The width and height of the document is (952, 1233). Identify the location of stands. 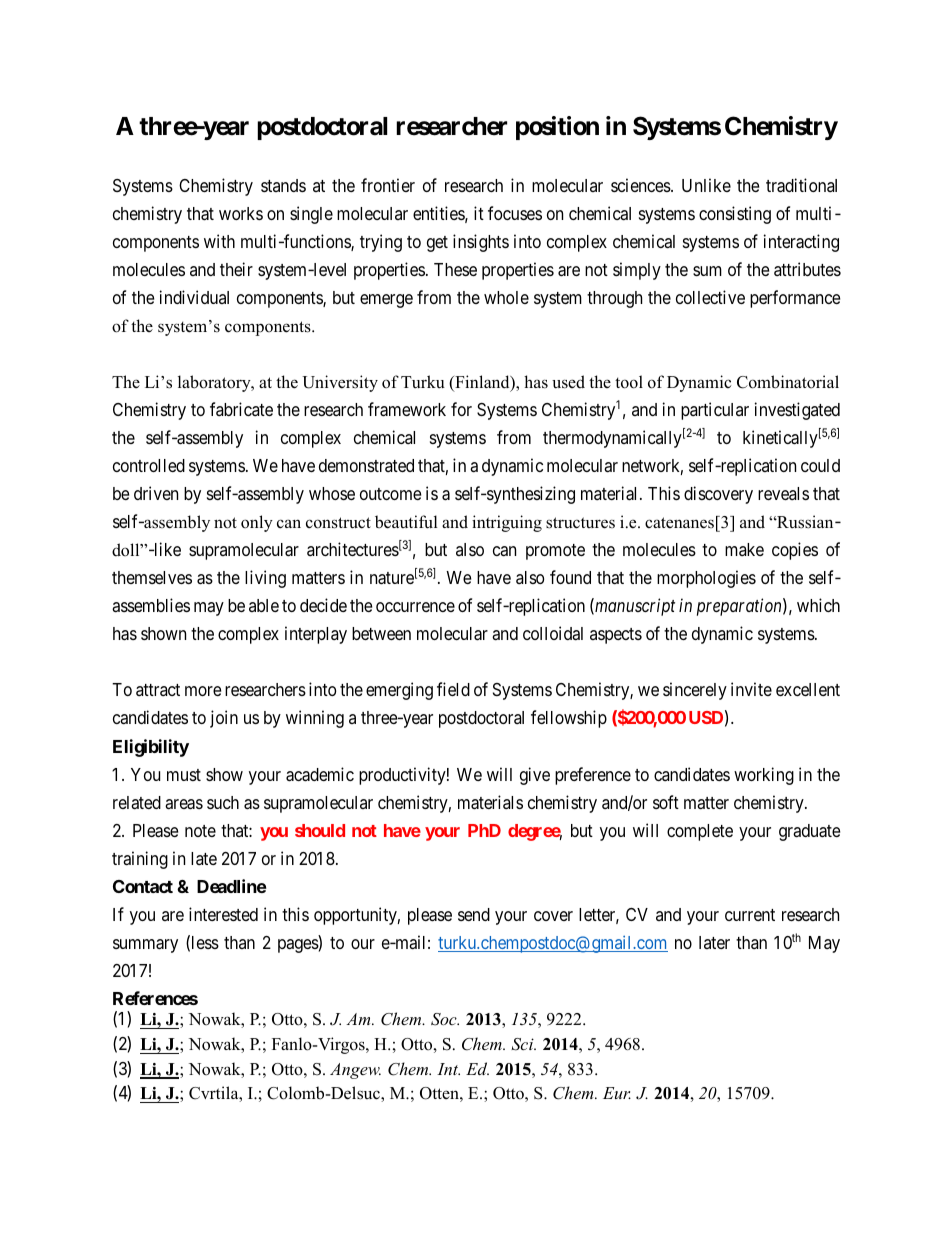
(283, 185).
